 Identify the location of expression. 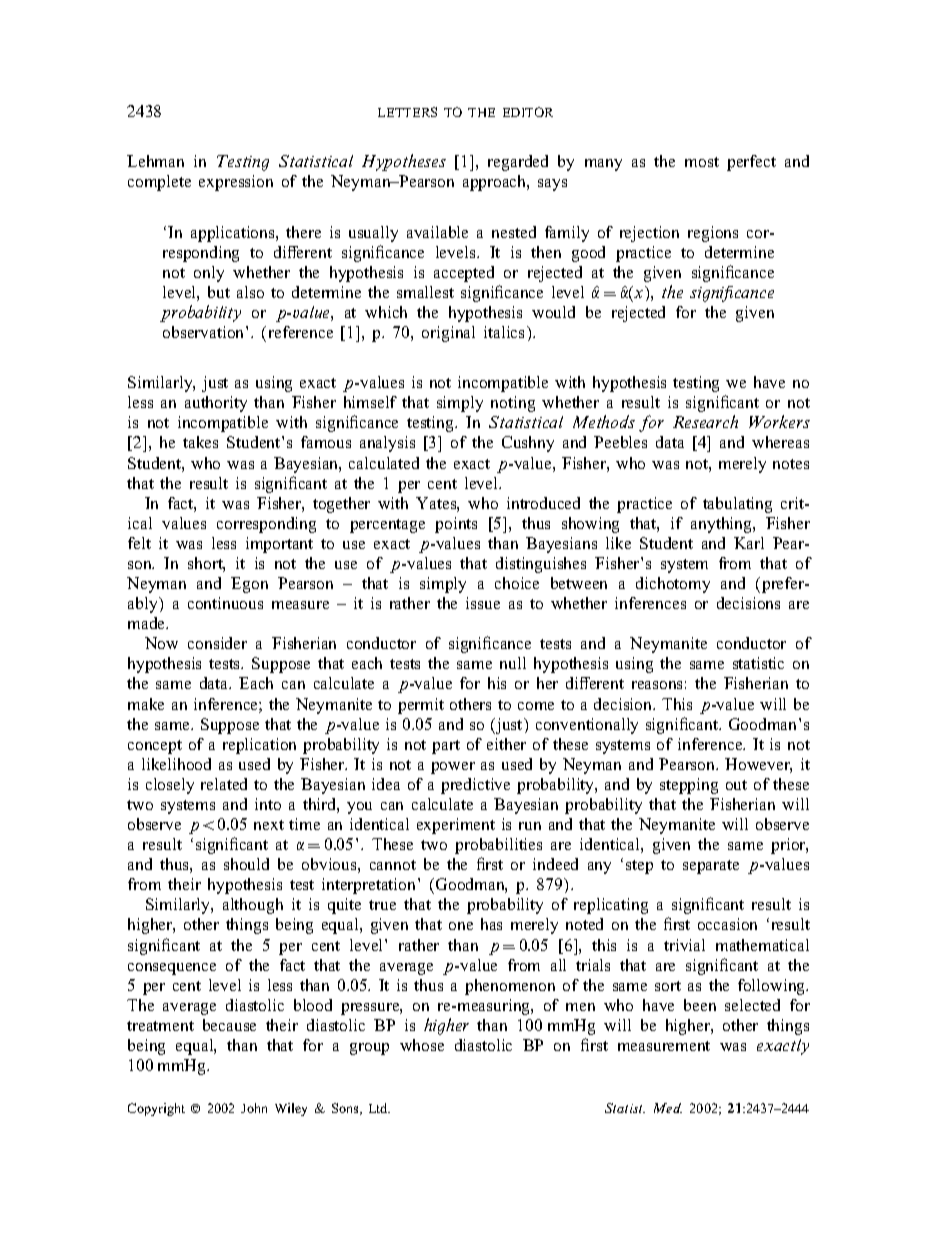
(236, 183).
